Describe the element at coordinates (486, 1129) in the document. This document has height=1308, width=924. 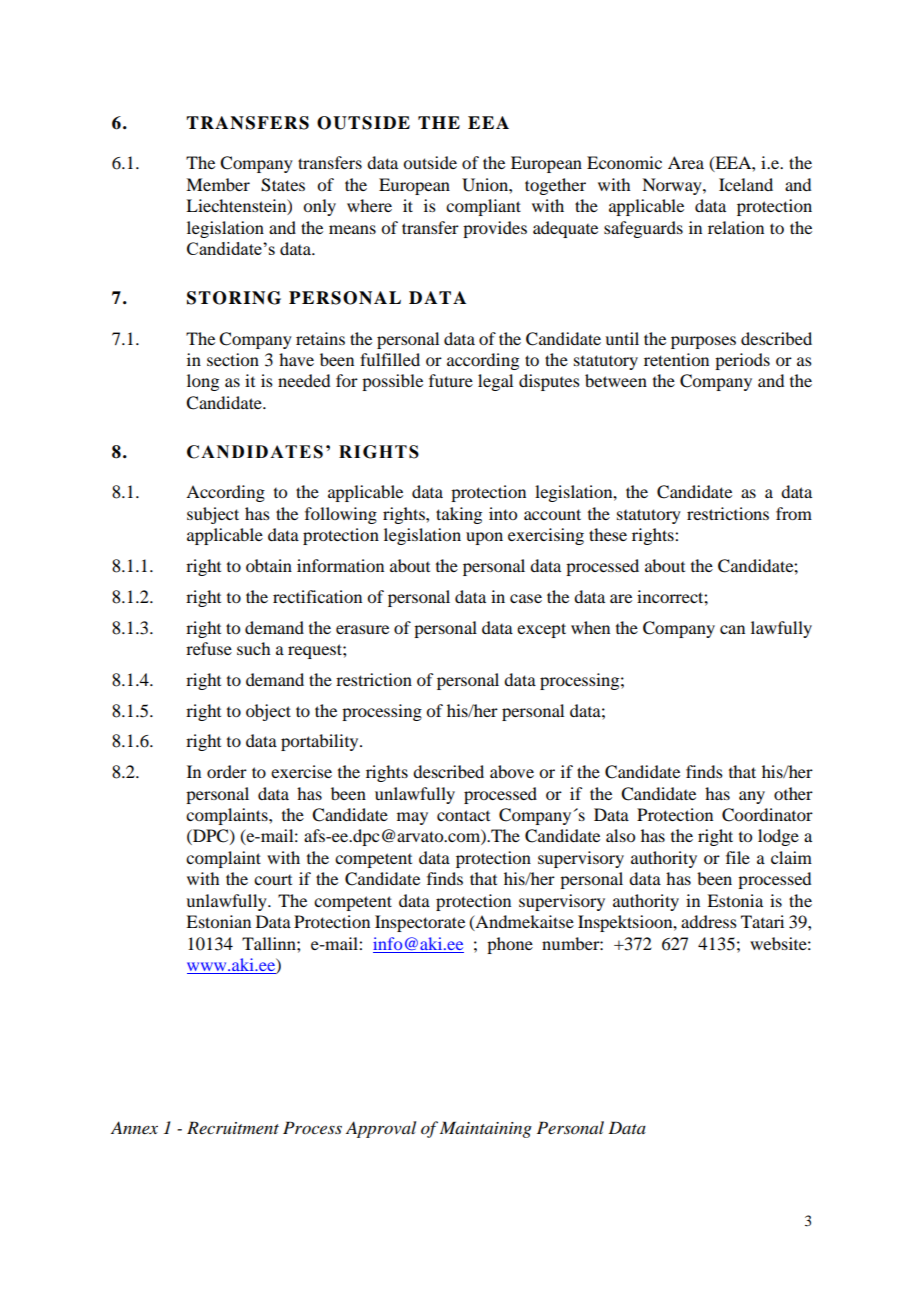
I see `Maintaining` at that location.
